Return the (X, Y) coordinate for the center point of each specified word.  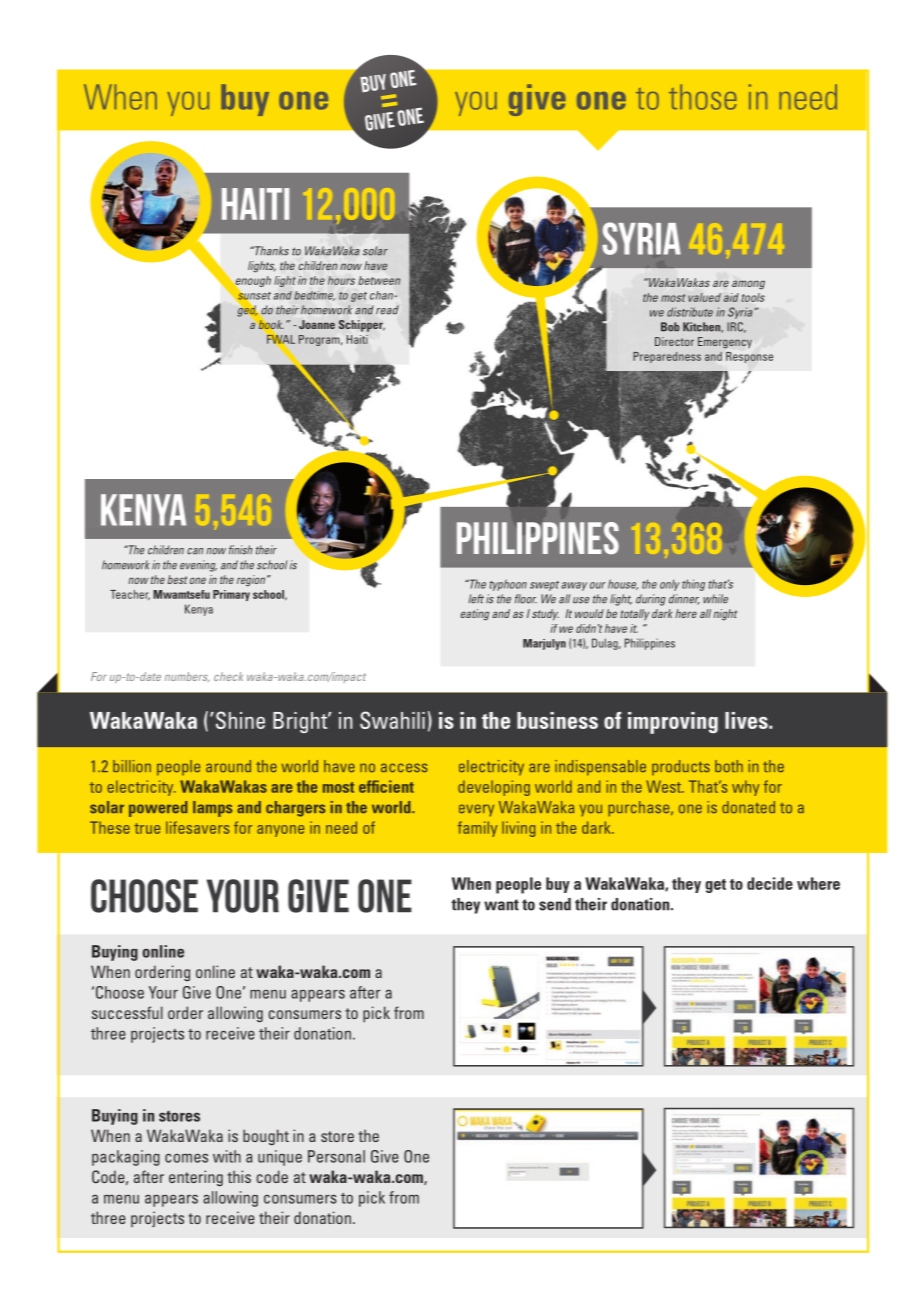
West (665, 786)
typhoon (508, 585)
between (379, 280)
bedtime (314, 296)
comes (186, 1158)
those (703, 97)
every (476, 810)
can (195, 551)
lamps (212, 809)
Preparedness (667, 357)
